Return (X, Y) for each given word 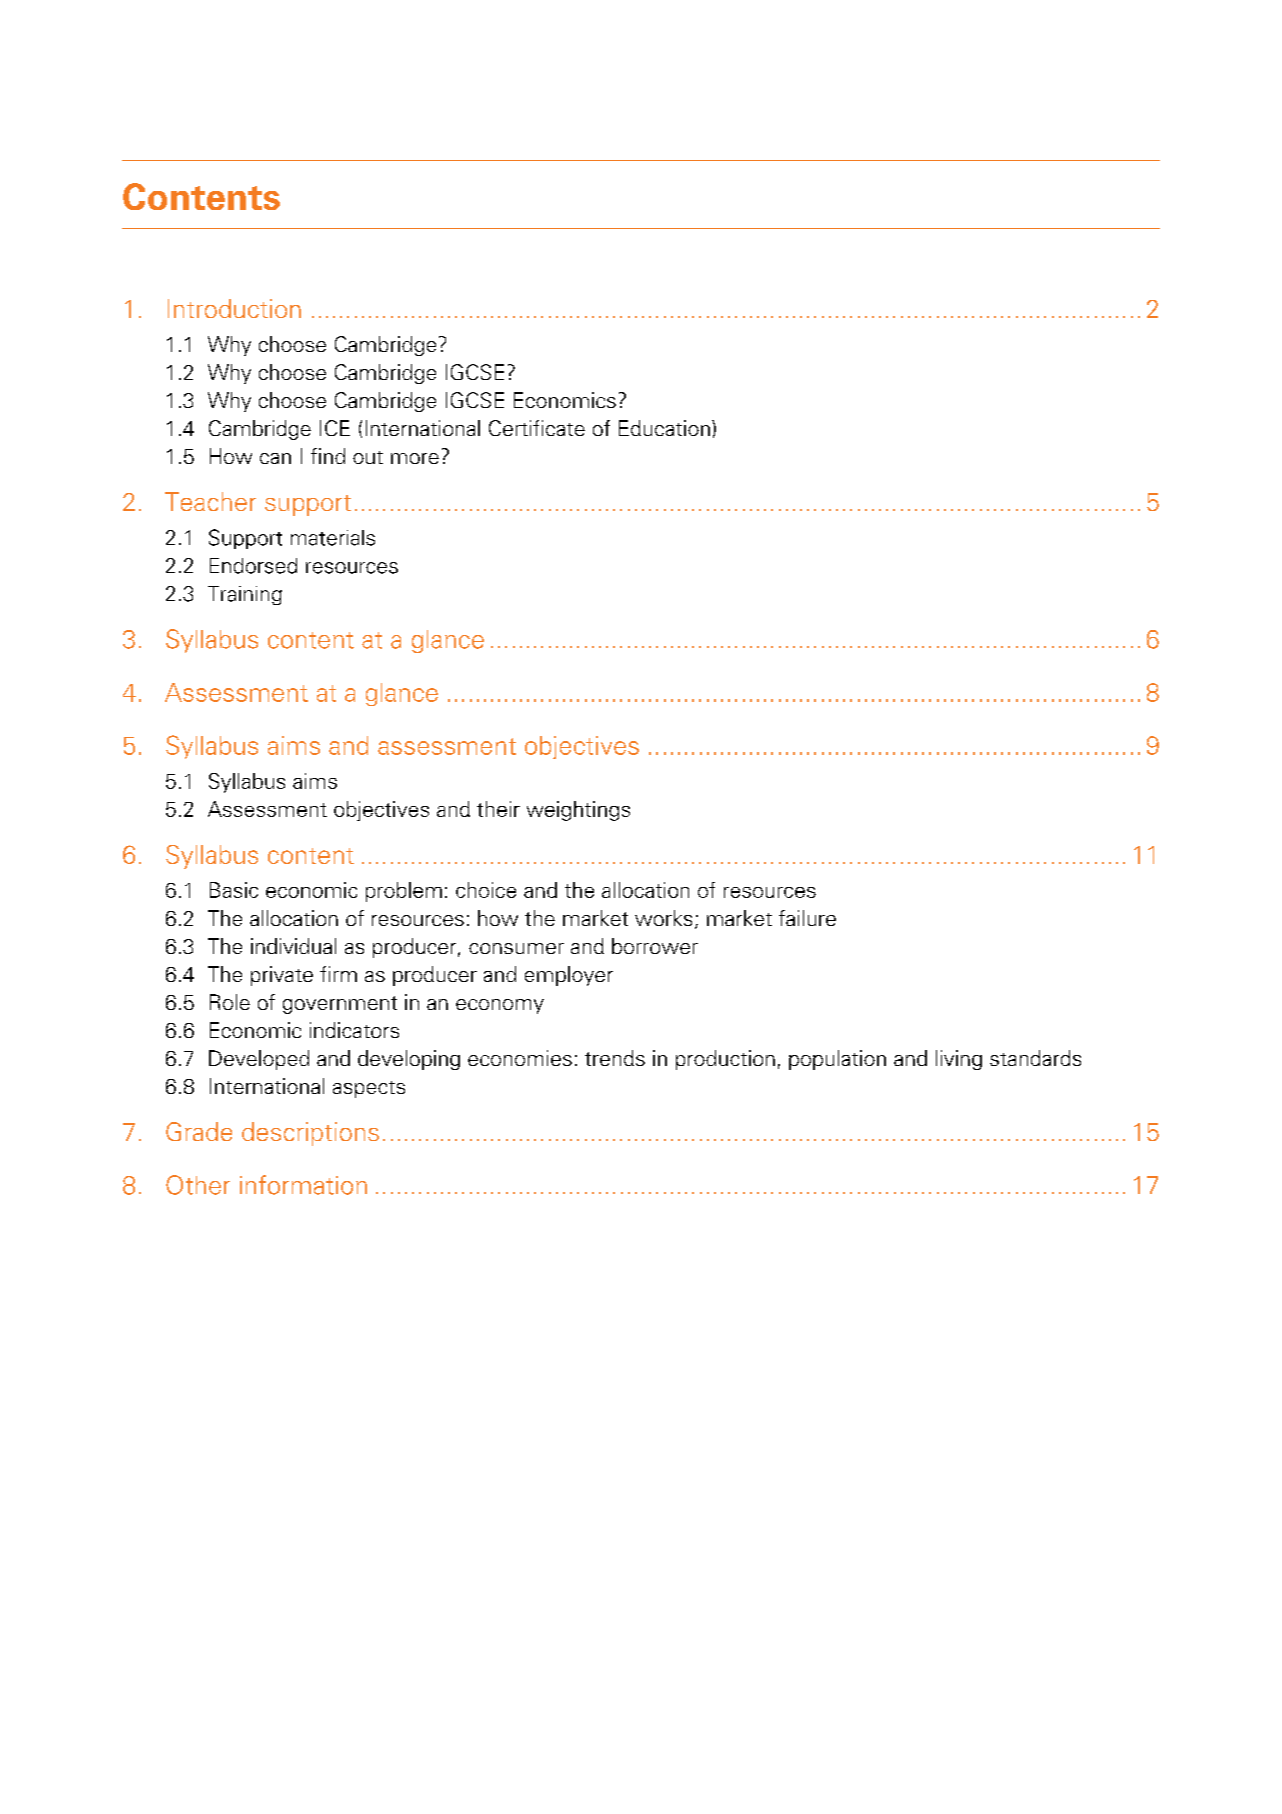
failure (807, 918)
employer (569, 976)
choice (486, 890)
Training (245, 595)
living (959, 1060)
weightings (578, 811)
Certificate (537, 428)
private (282, 976)
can (275, 458)
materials (333, 538)
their (498, 809)
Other (198, 1185)
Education (664, 428)
